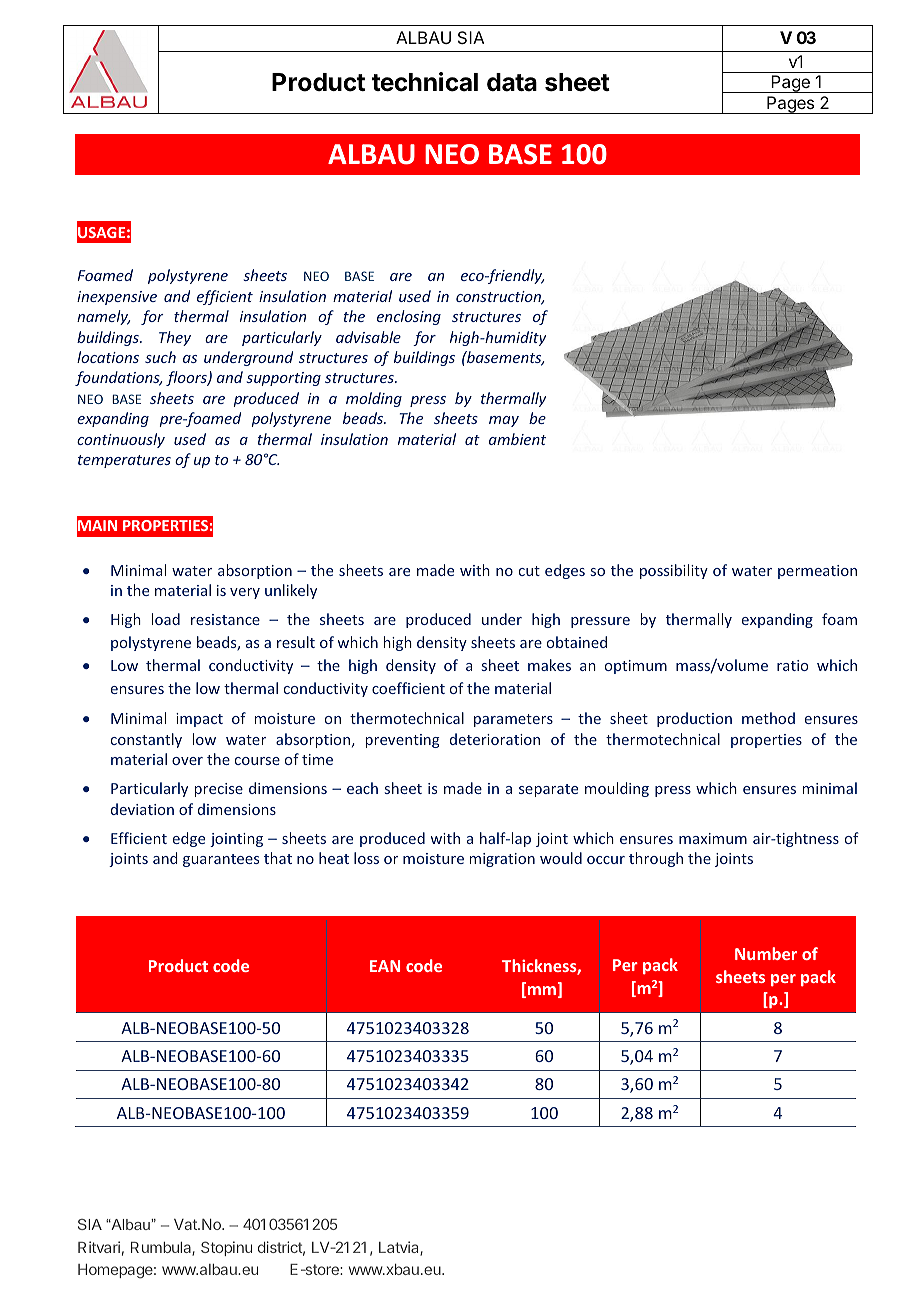 This screenshot has height=1308, width=924. What do you see at coordinates (549, 665) in the screenshot?
I see `makes` at bounding box center [549, 665].
